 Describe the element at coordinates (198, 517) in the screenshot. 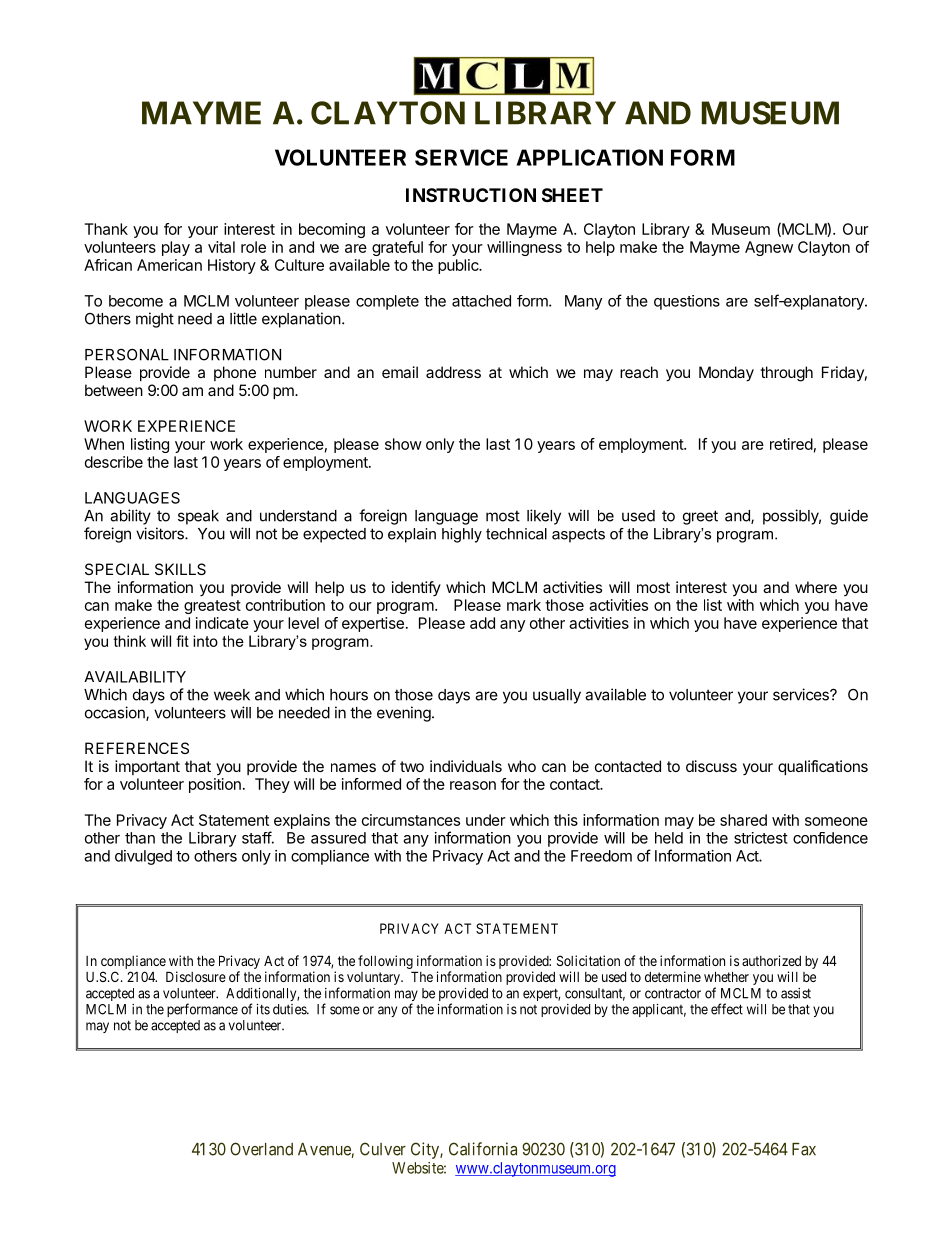

I see `speak` at that location.
